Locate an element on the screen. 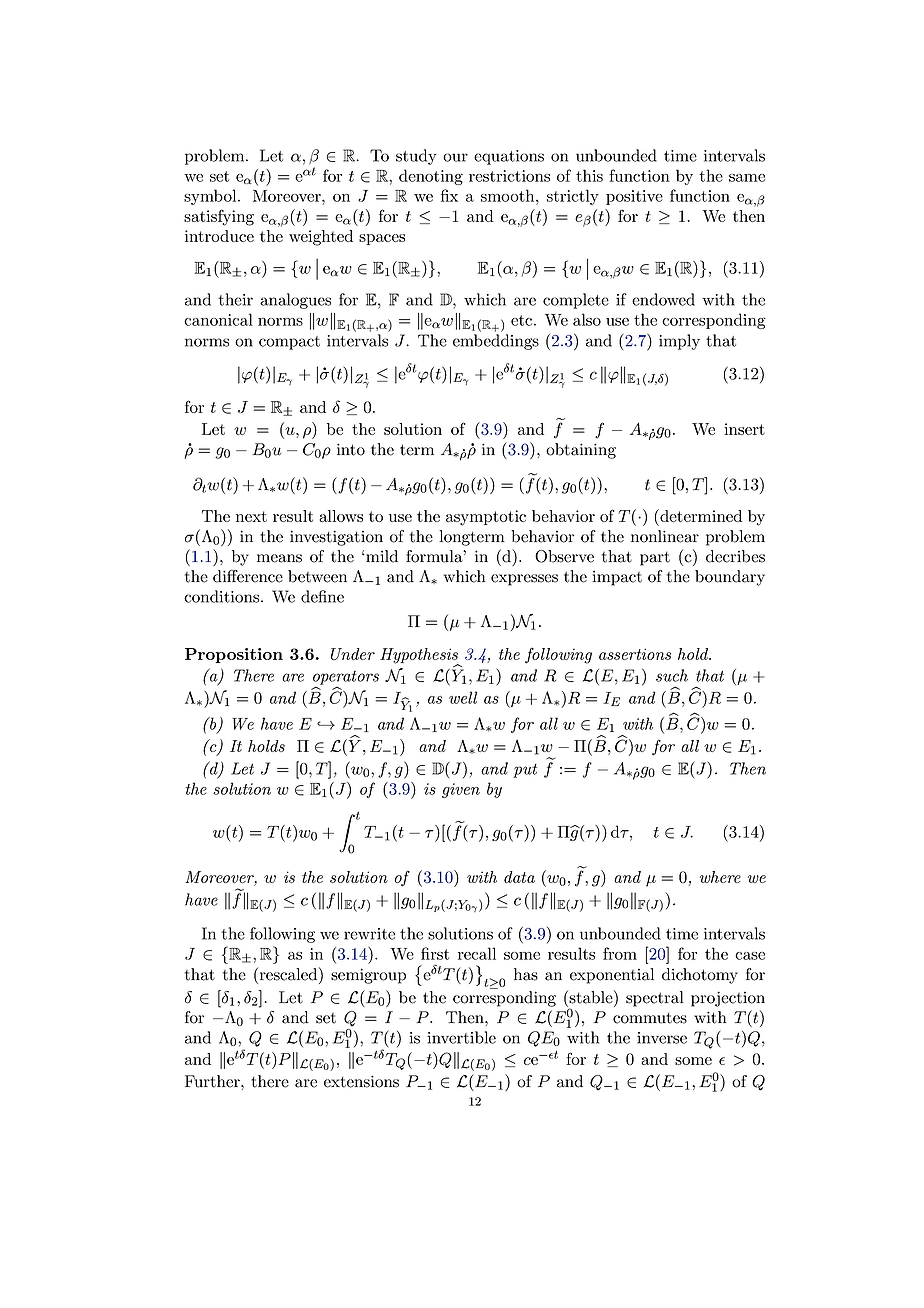 This screenshot has height=1308, width=924. expresses is located at coordinates (524, 580).
